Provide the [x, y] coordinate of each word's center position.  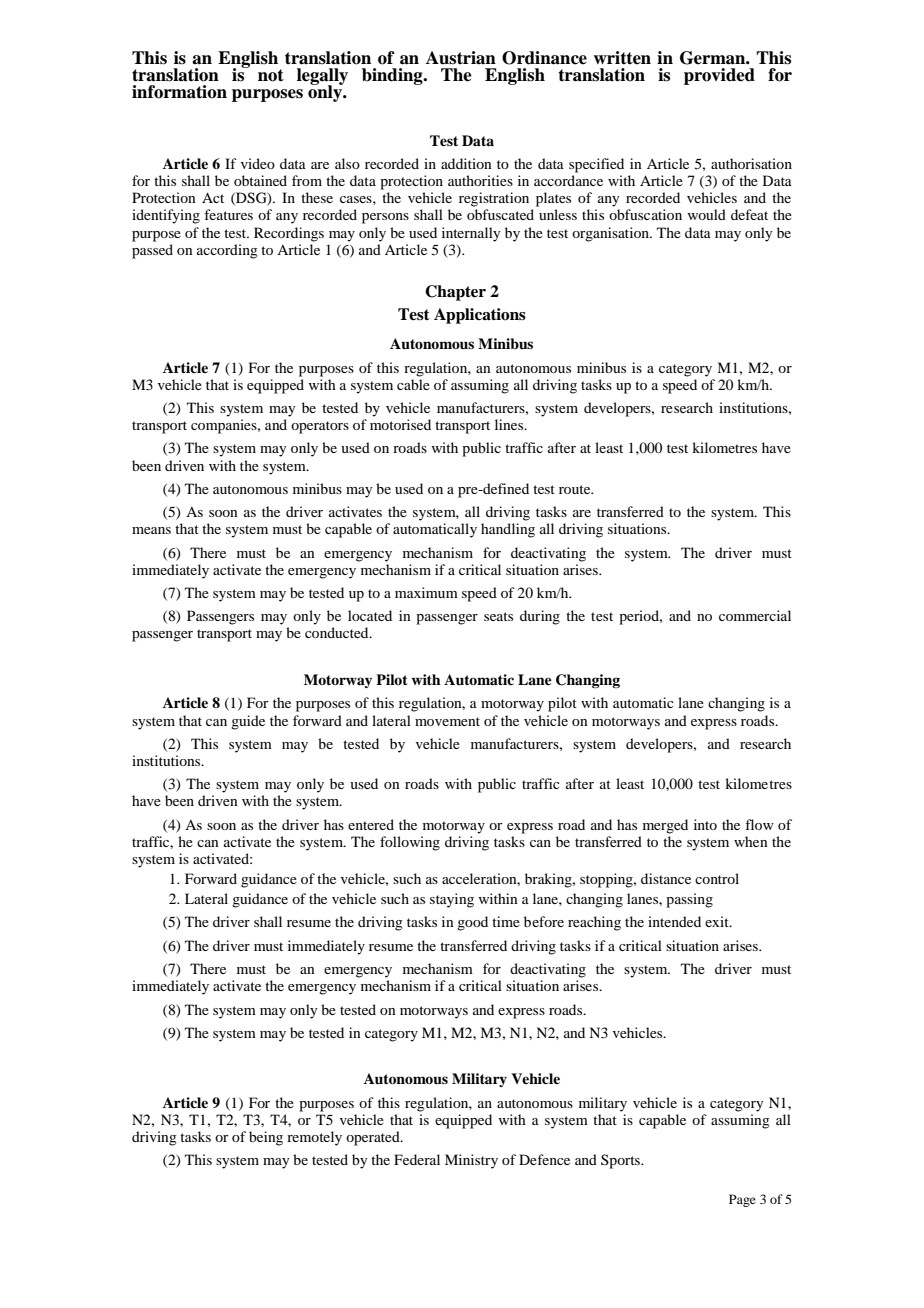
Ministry [471, 1161]
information [179, 92]
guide [248, 722]
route [576, 489]
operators [320, 427]
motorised [400, 424]
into [705, 824]
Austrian [461, 58]
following [410, 843]
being [266, 1138]
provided [719, 76]
